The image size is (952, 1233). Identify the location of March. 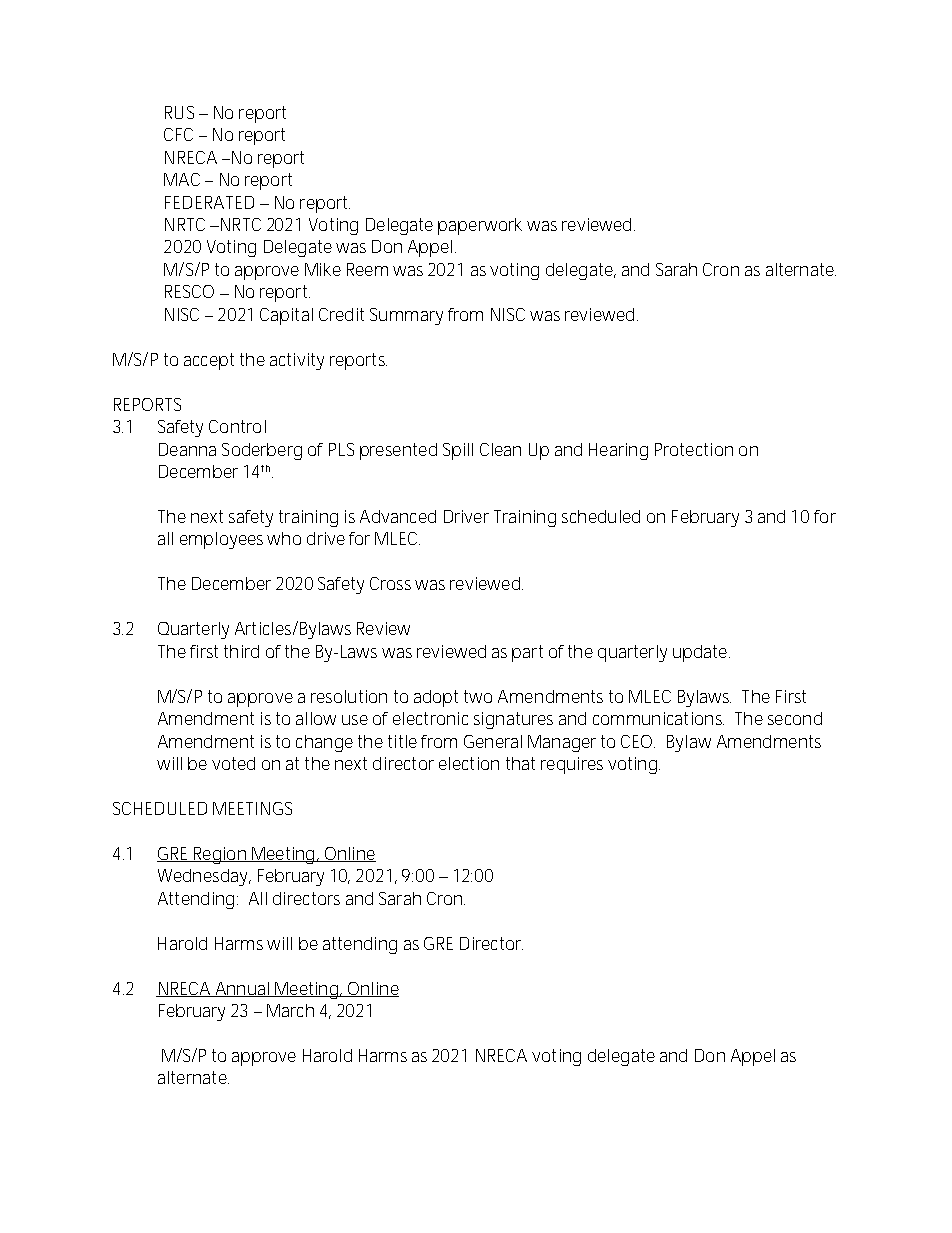
(290, 1010).
